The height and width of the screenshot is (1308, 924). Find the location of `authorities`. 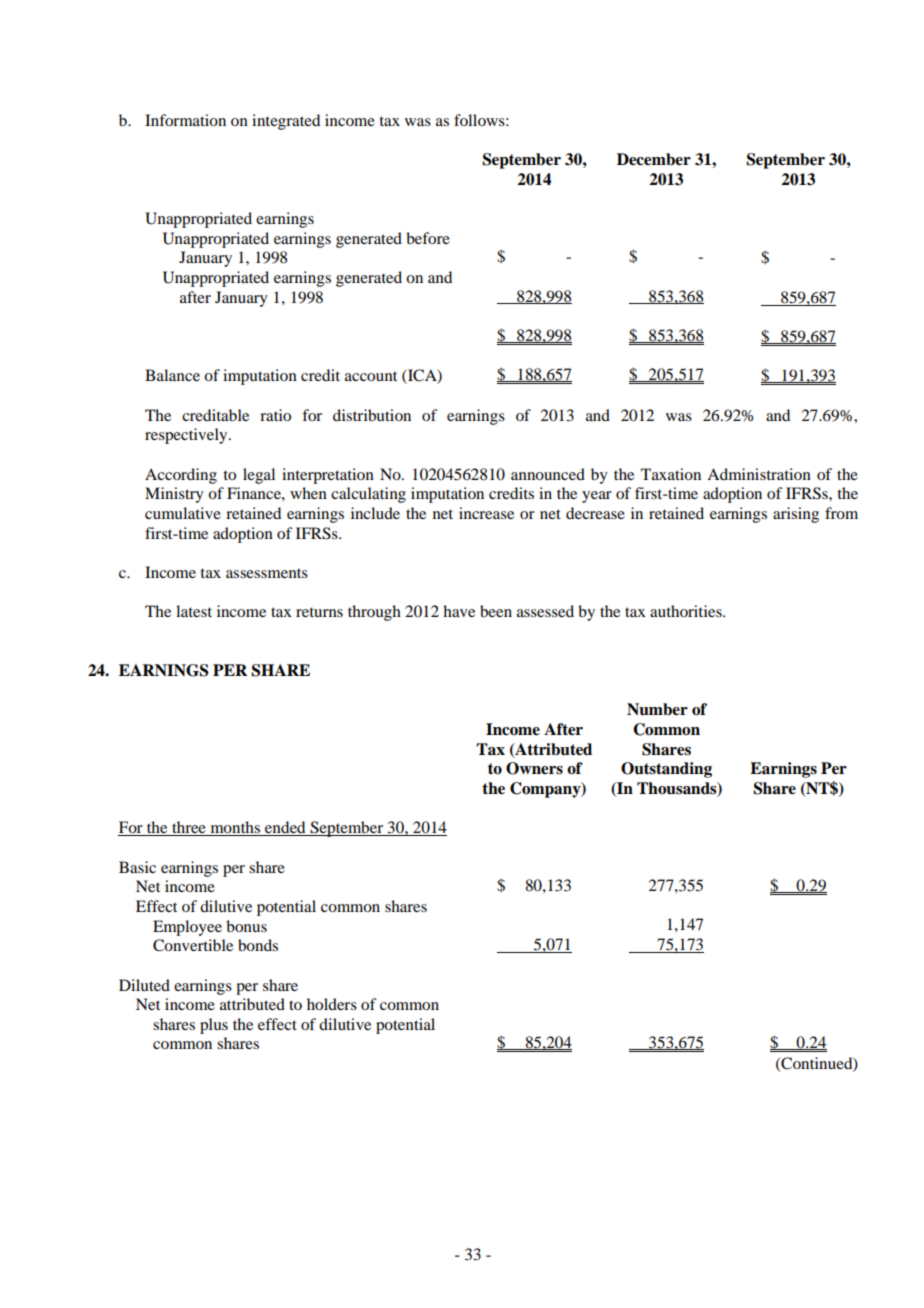

authorities is located at coordinates (687, 611).
